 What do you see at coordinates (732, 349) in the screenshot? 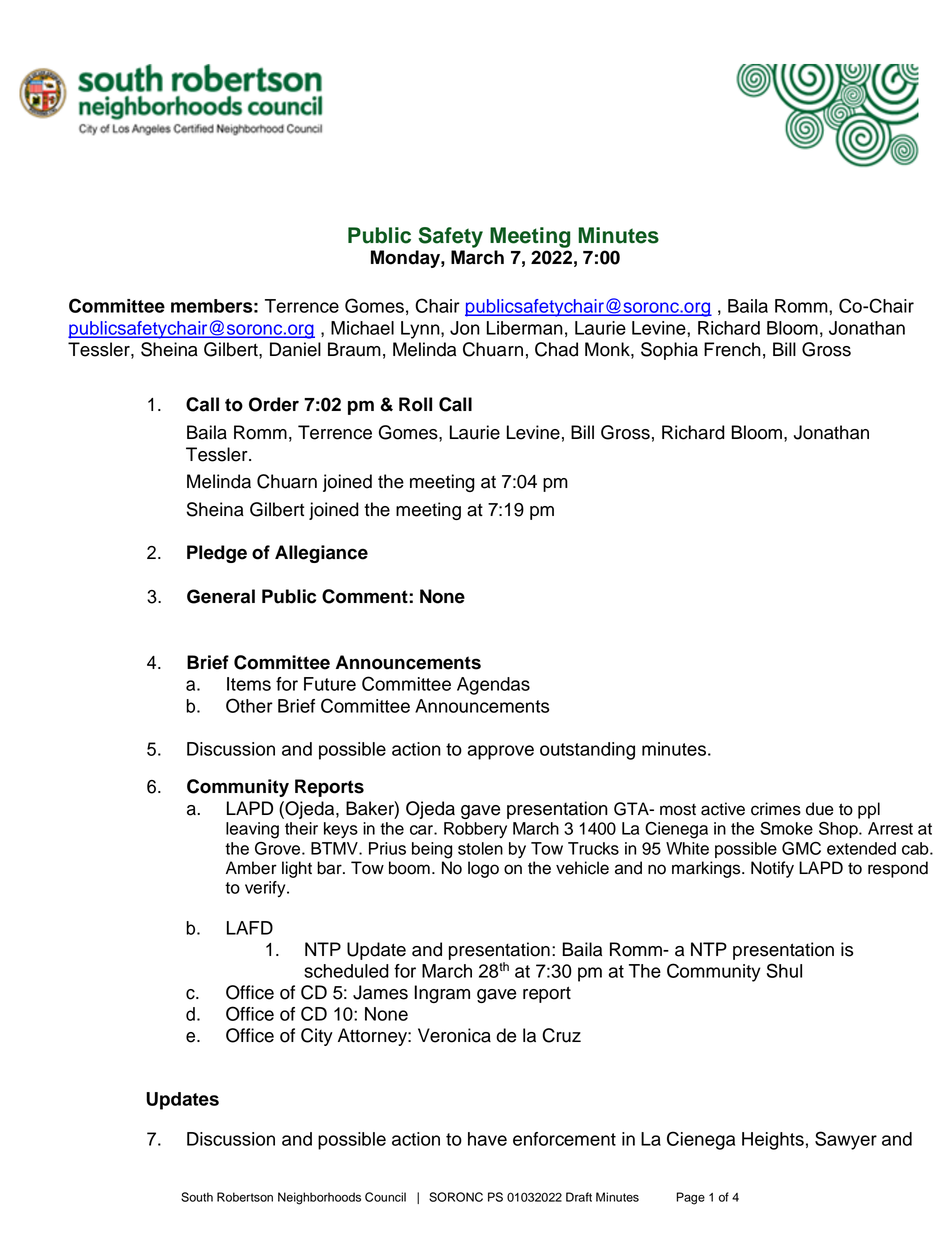
I see `French` at bounding box center [732, 349].
